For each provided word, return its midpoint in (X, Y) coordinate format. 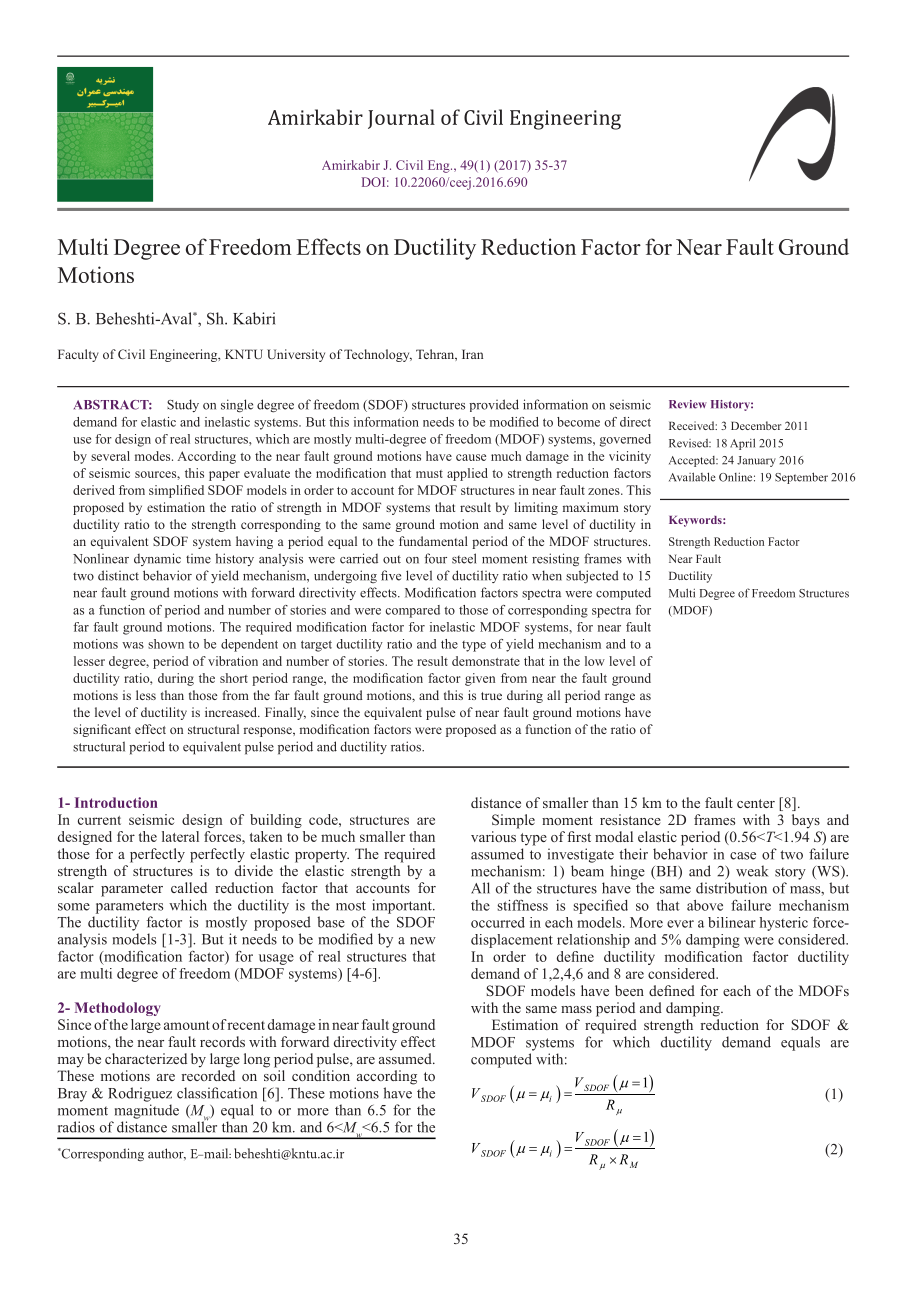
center (756, 803)
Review (688, 404)
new (423, 941)
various (493, 836)
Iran (472, 354)
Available (692, 477)
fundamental (433, 541)
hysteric (784, 924)
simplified (176, 491)
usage (276, 959)
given (480, 679)
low (595, 661)
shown (166, 644)
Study (183, 405)
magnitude (147, 1111)
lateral (180, 836)
